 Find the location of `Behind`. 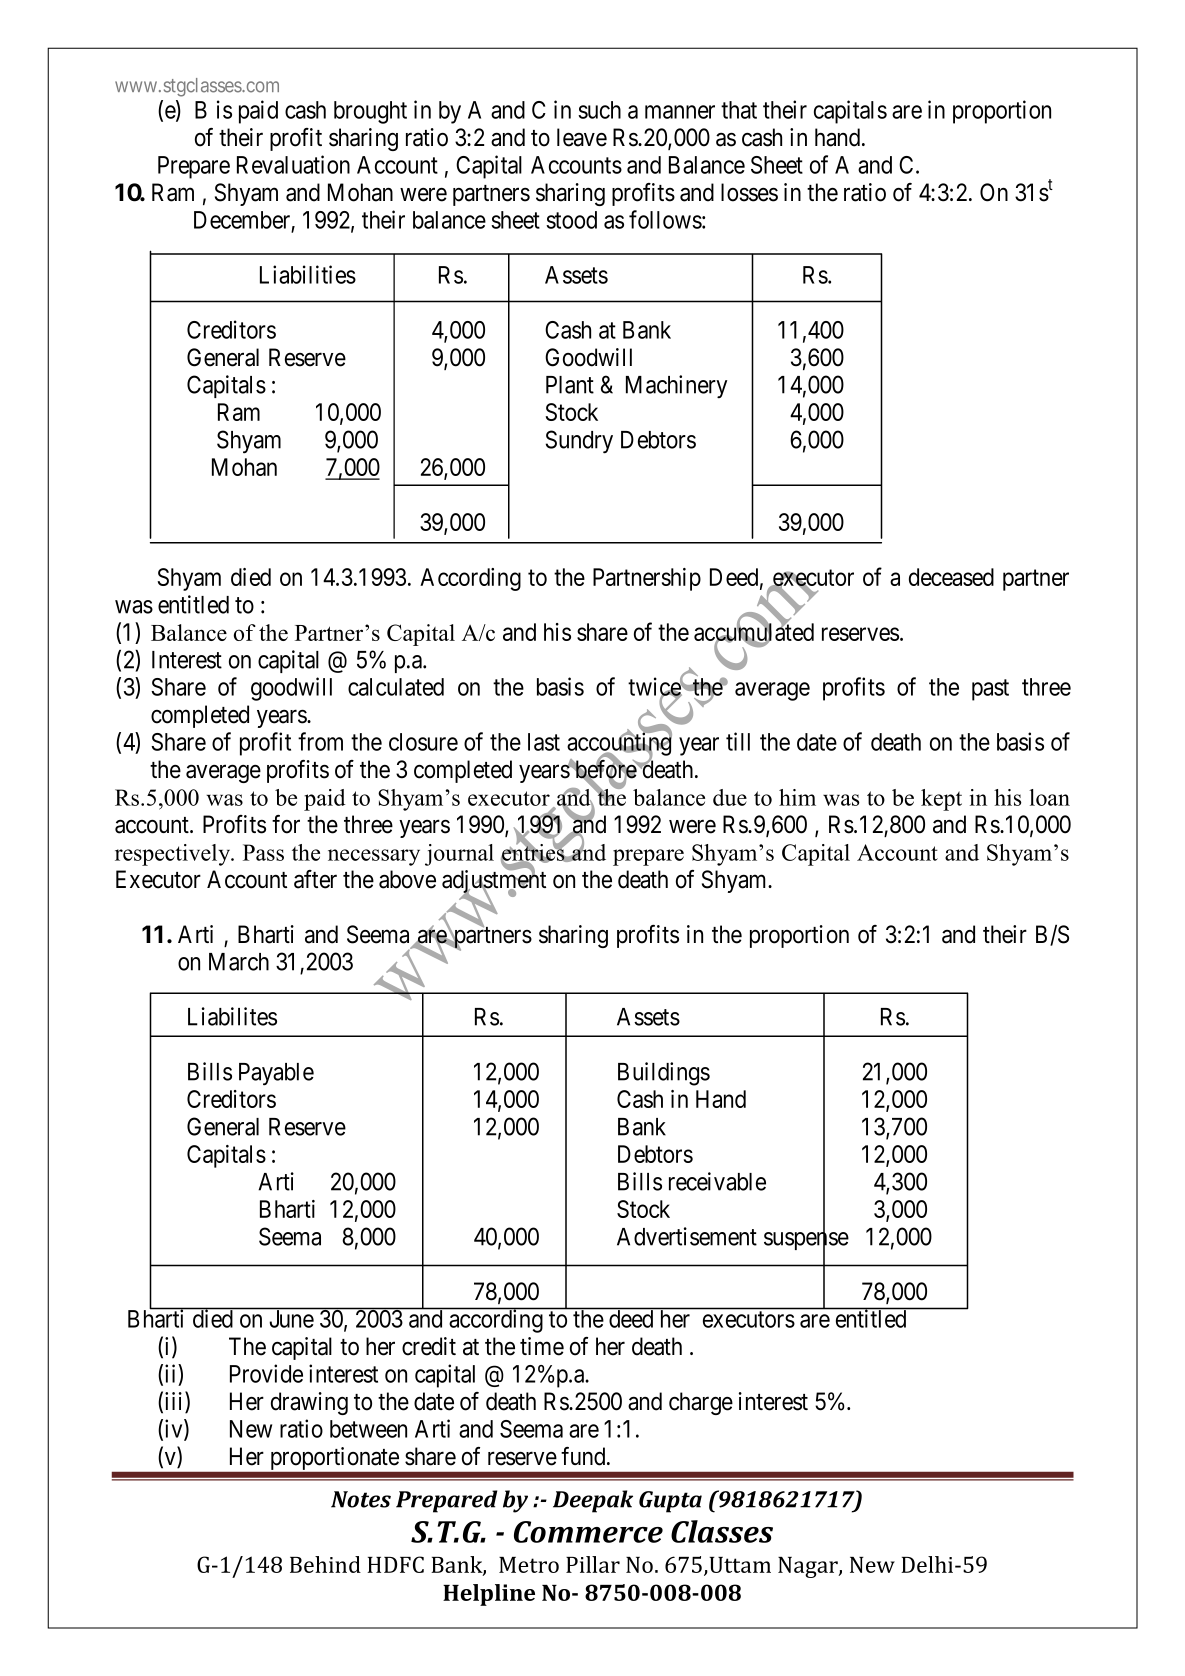

Behind is located at coordinates (325, 1564).
